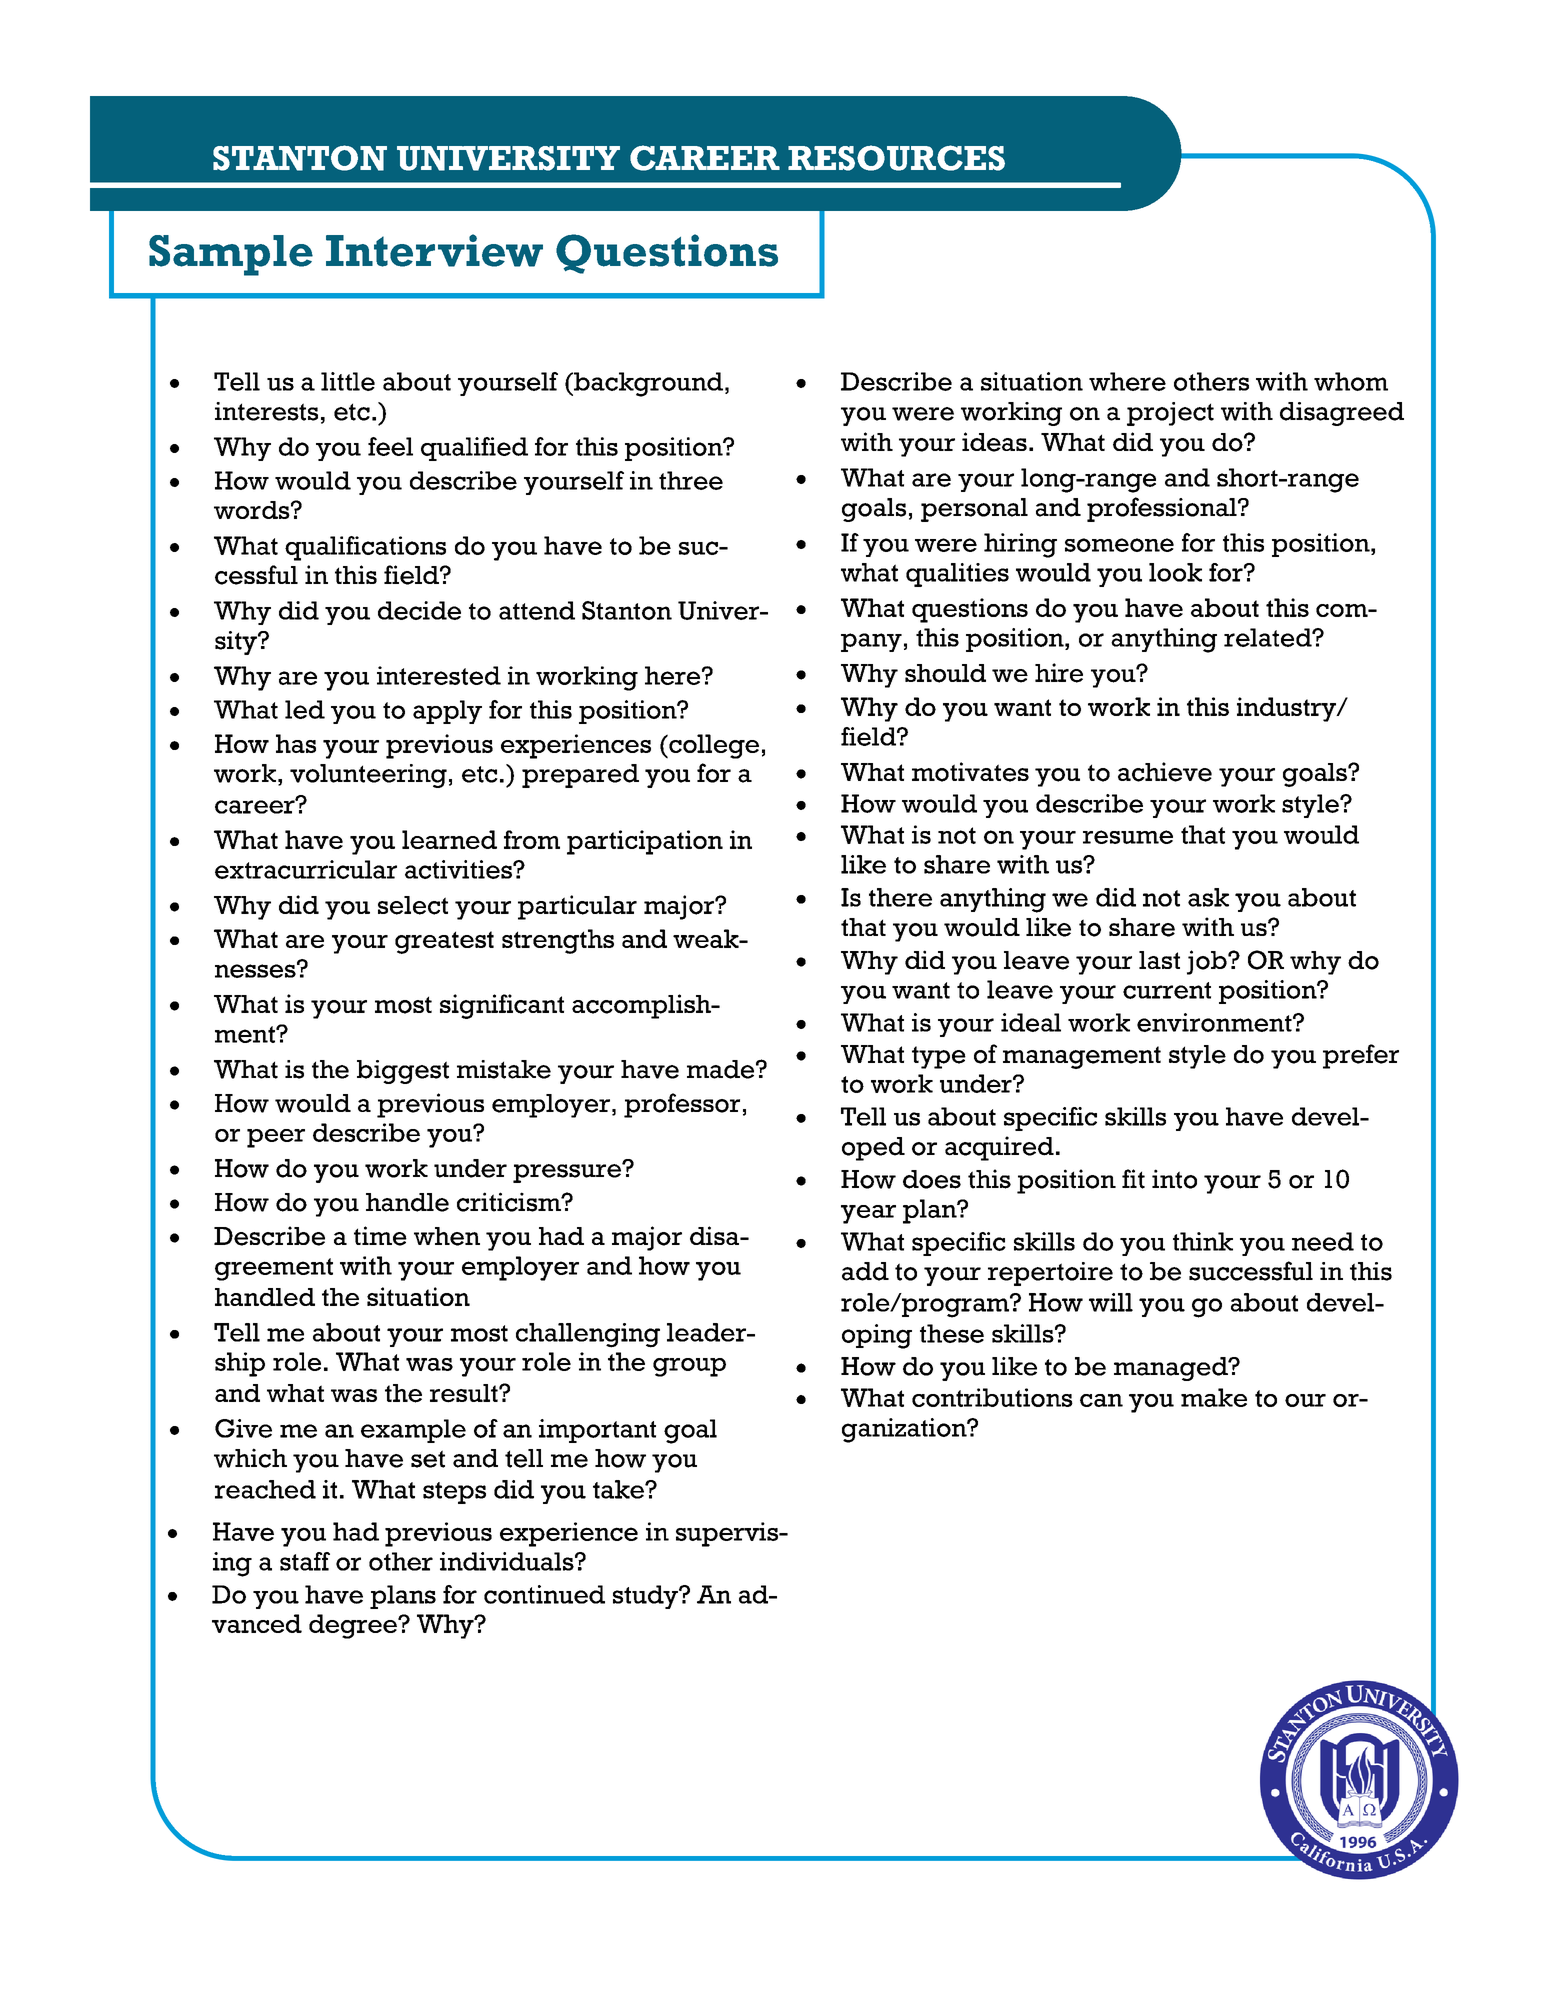  Describe the element at coordinates (434, 250) in the image. I see `Interview` at that location.
